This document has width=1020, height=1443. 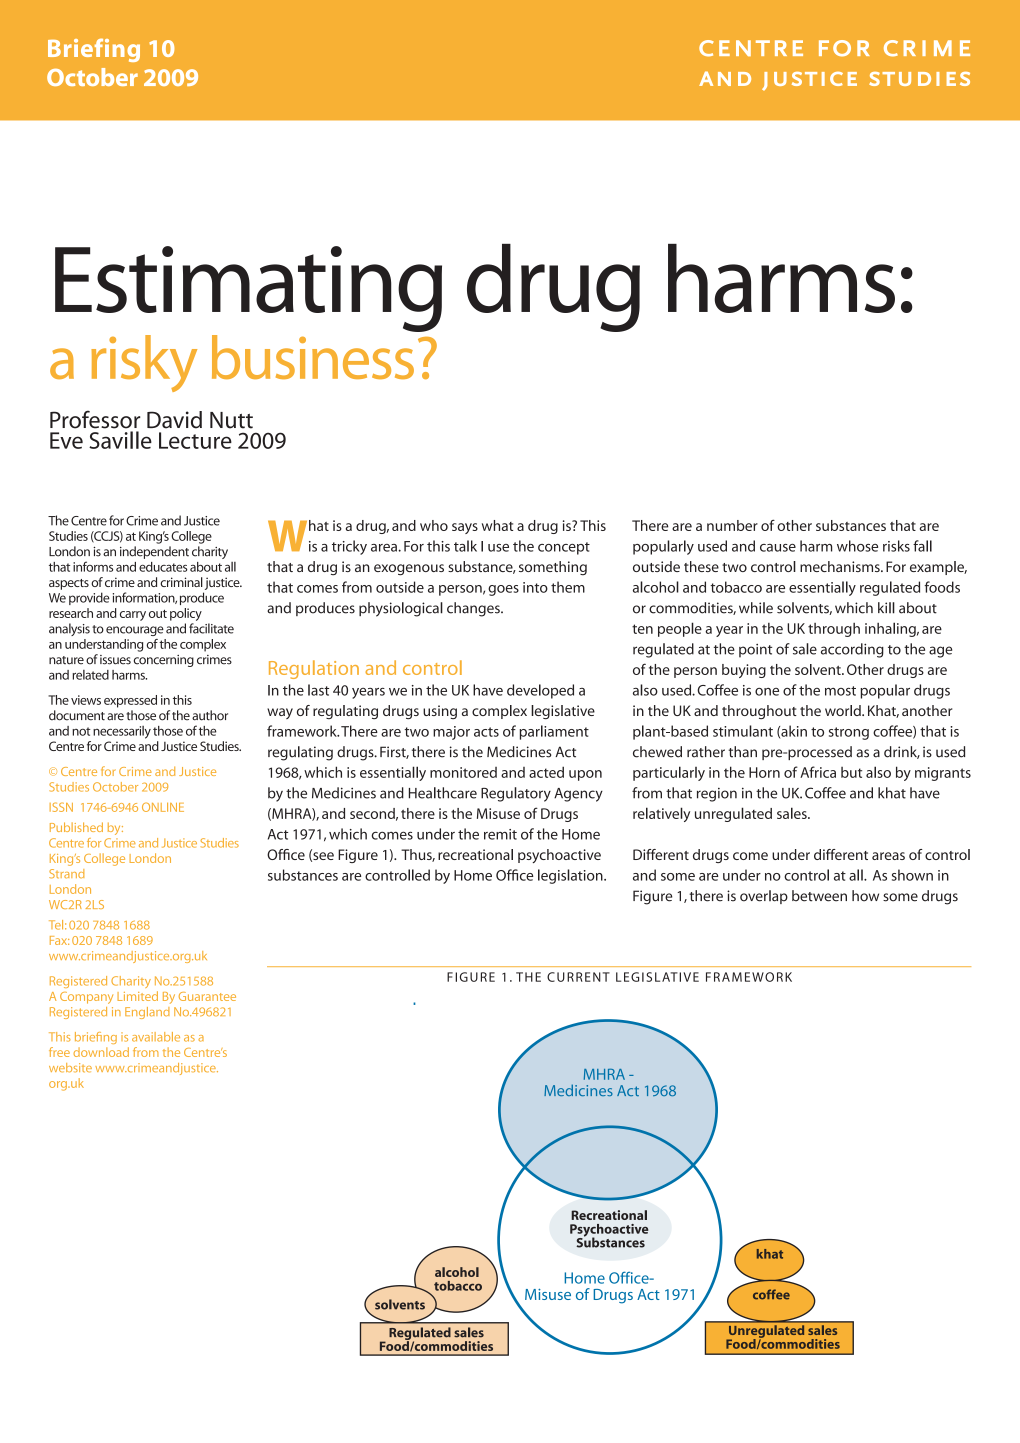 I want to click on number, so click(x=732, y=525).
